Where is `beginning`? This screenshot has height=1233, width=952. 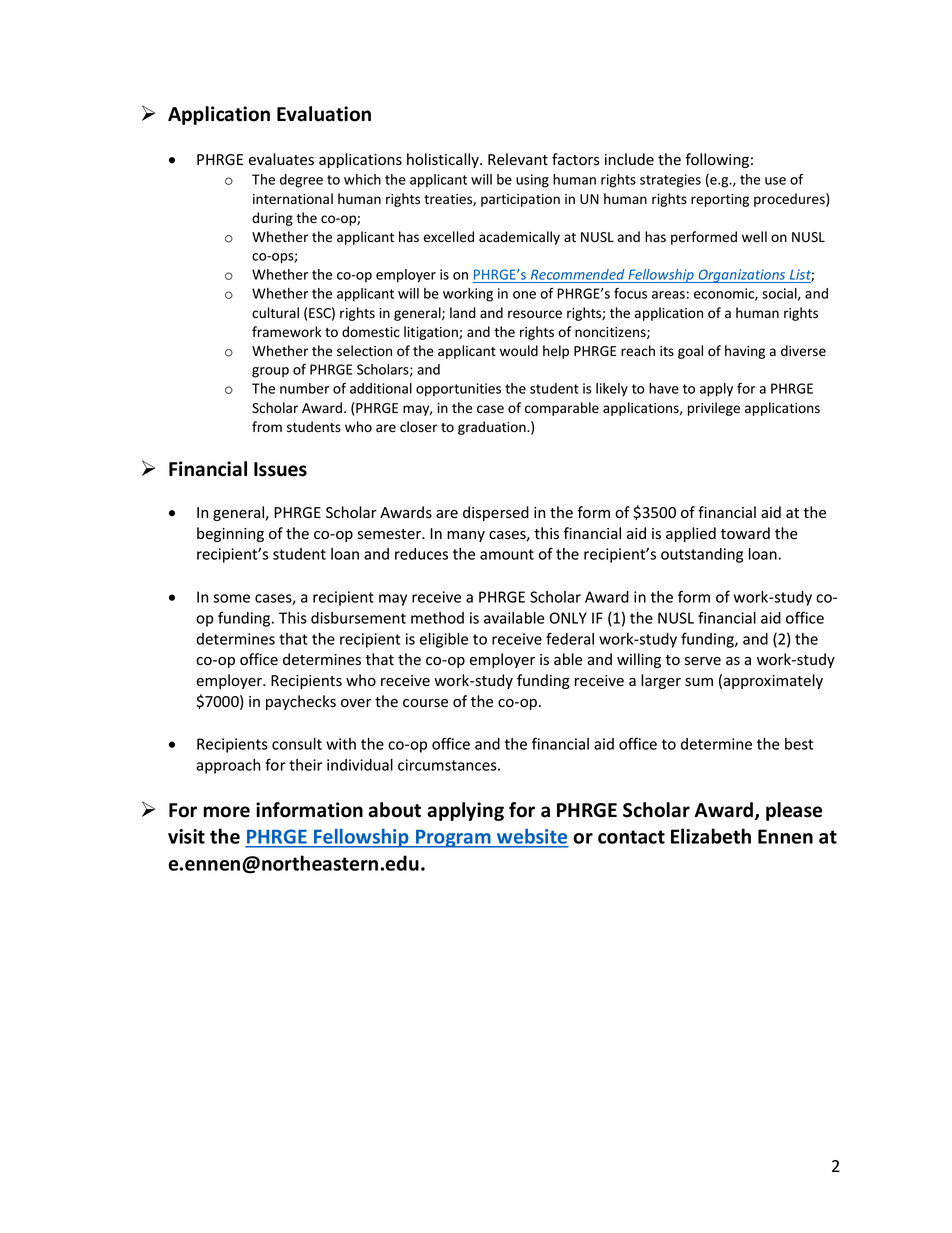 beginning is located at coordinates (230, 534).
